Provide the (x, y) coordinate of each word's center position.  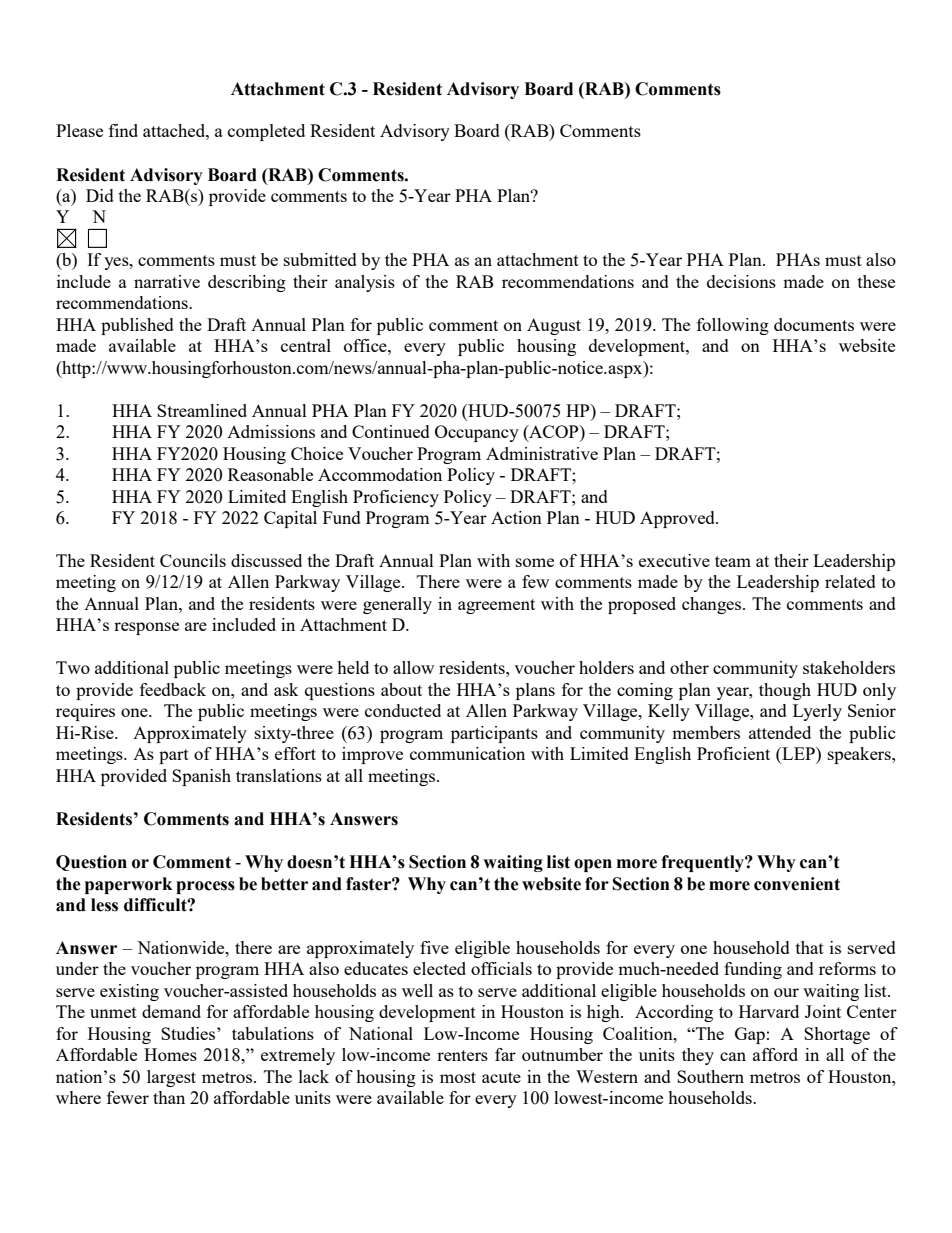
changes (713, 605)
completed (266, 132)
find (123, 130)
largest (171, 1078)
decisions (741, 281)
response (146, 628)
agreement (496, 606)
